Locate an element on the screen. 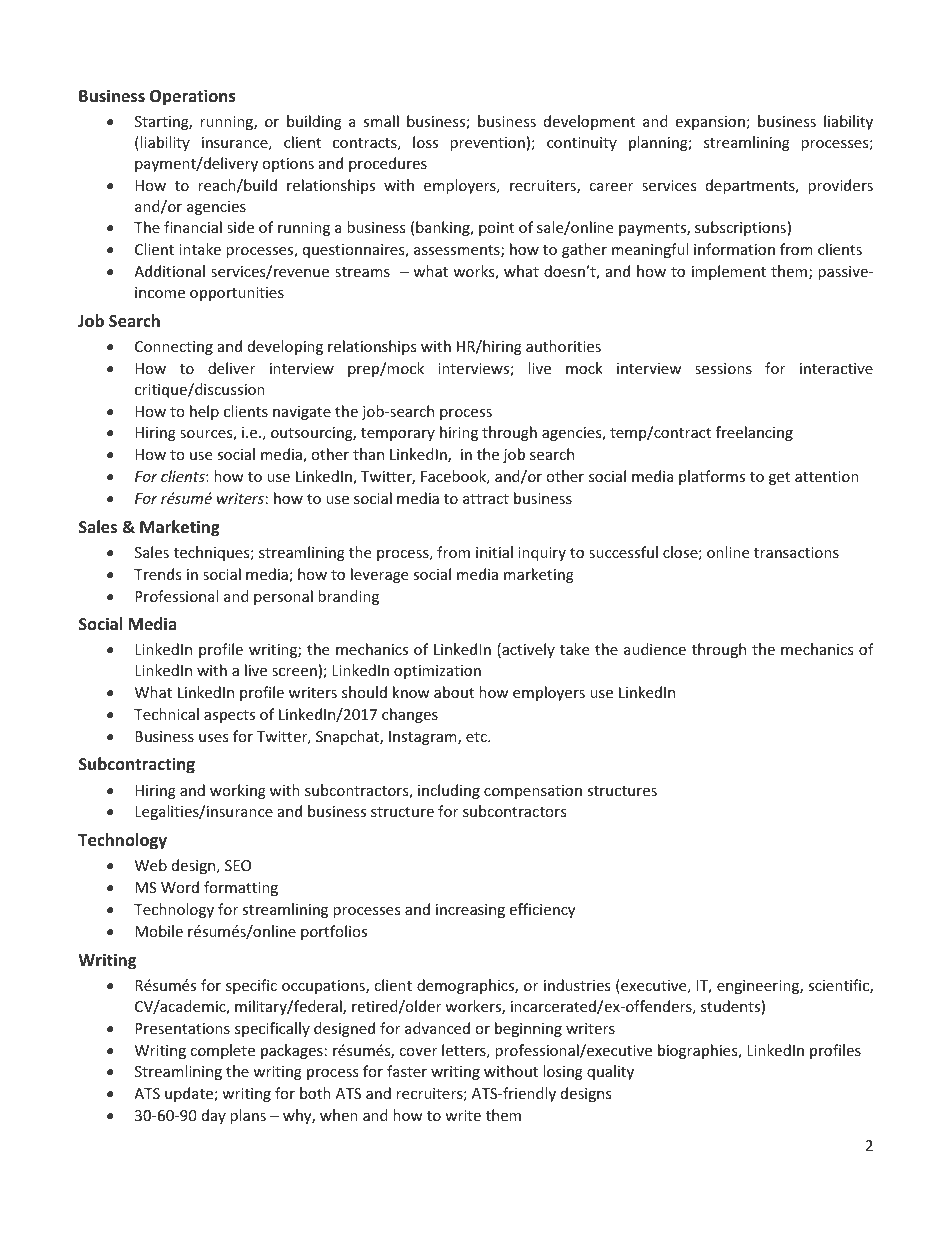  personal is located at coordinates (283, 597).
